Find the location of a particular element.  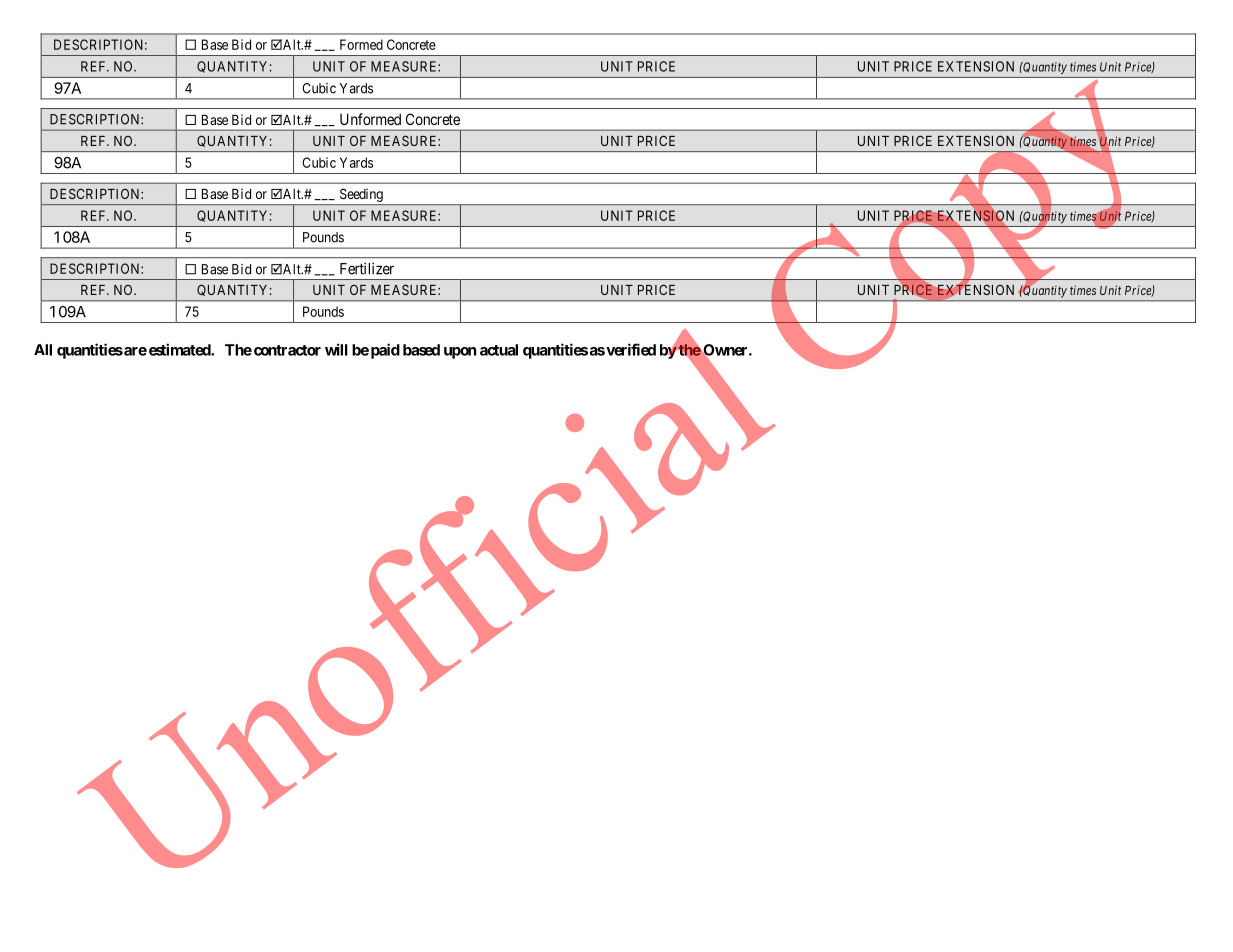

All is located at coordinates (43, 350).
